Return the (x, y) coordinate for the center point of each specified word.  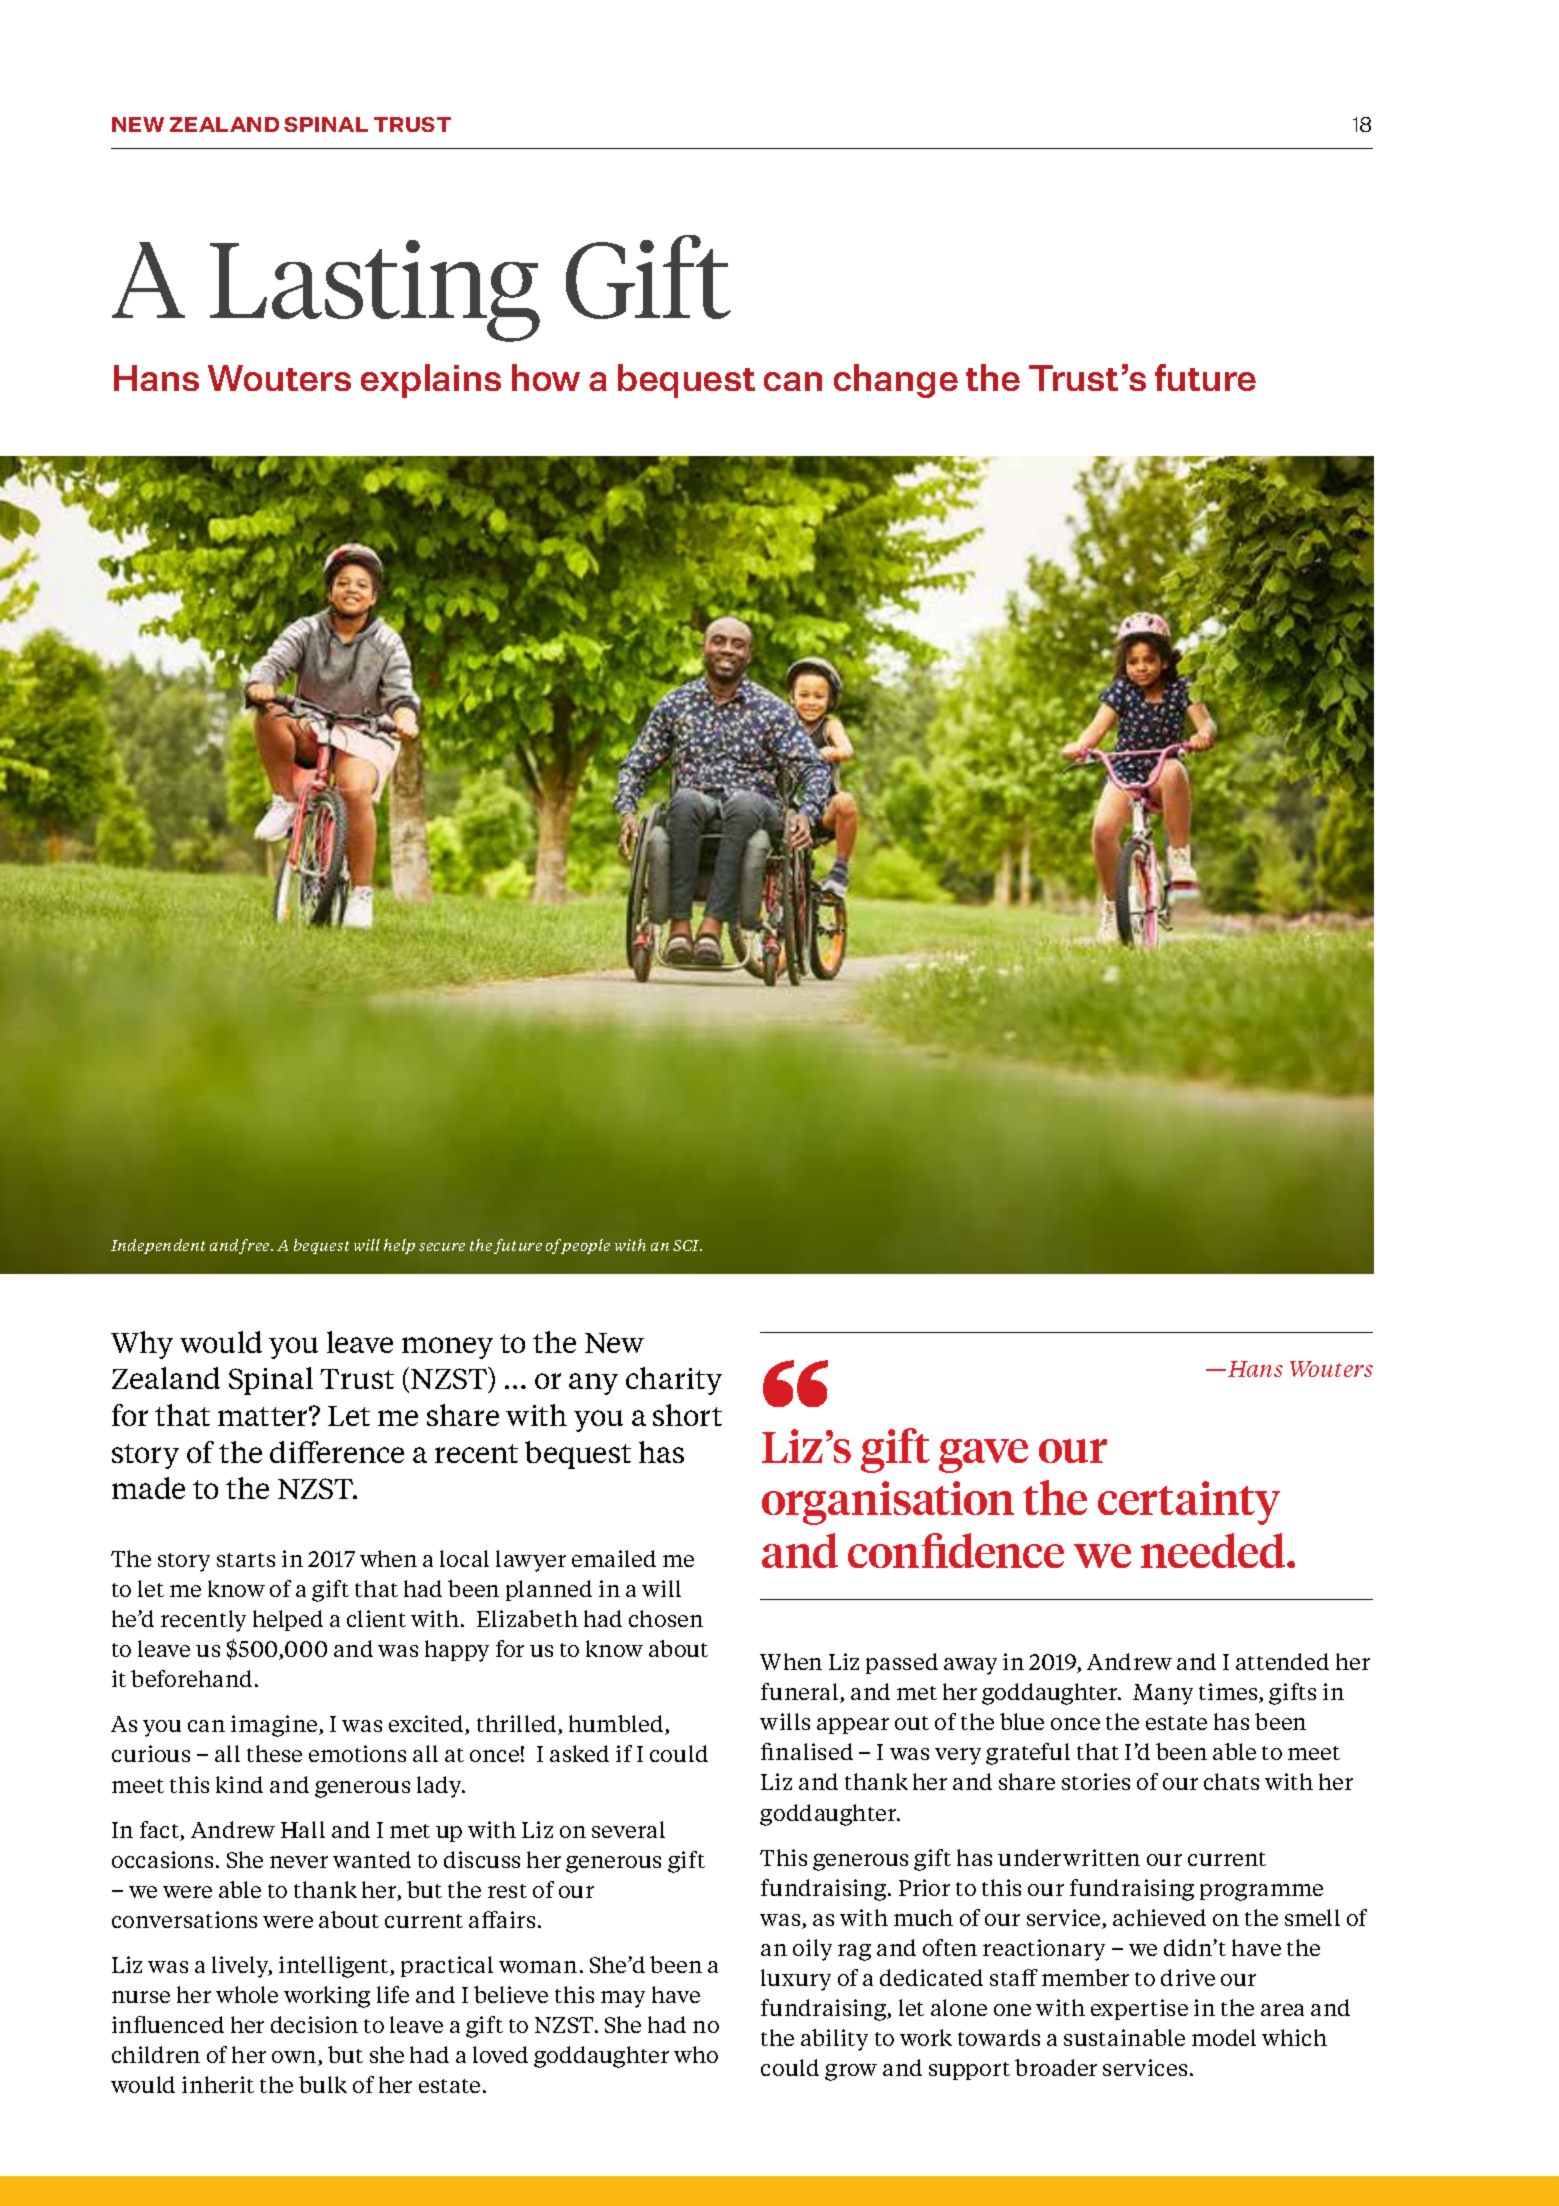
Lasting (375, 291)
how (546, 377)
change (896, 381)
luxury (796, 1980)
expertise (1139, 2009)
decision (314, 2024)
